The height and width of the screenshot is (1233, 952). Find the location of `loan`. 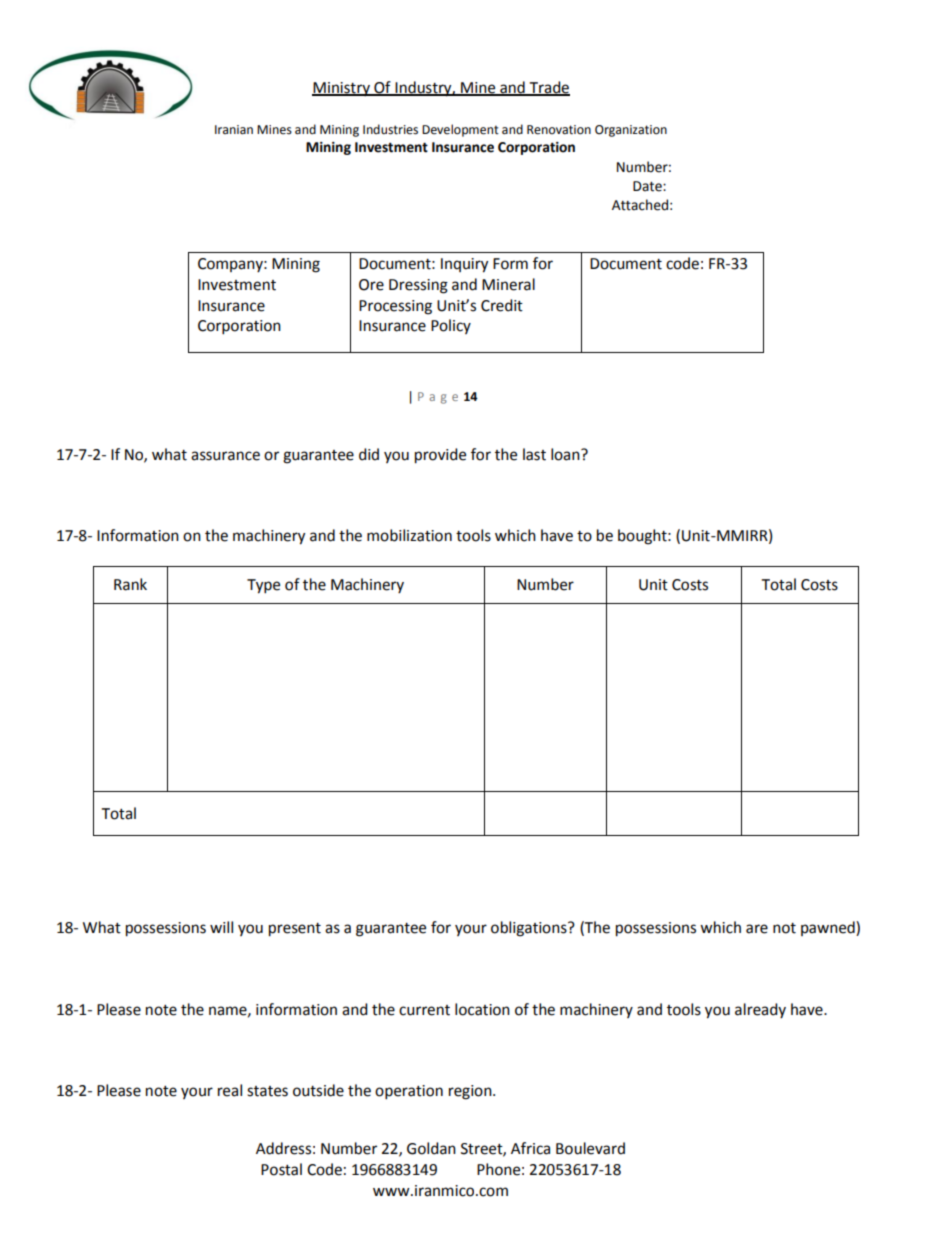

loan is located at coordinates (566, 454).
